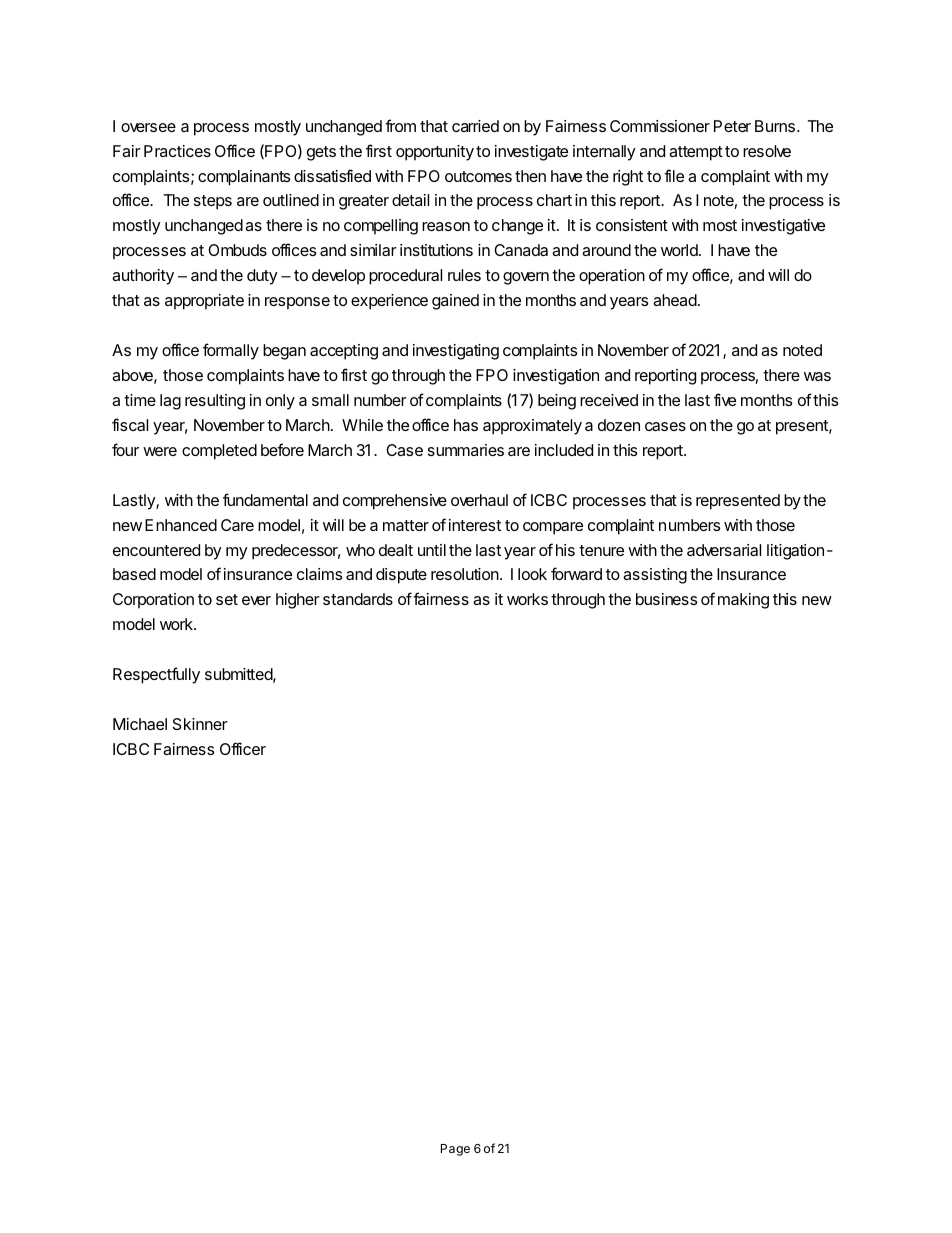 This screenshot has width=952, height=1233. I want to click on Page, so click(455, 1150).
